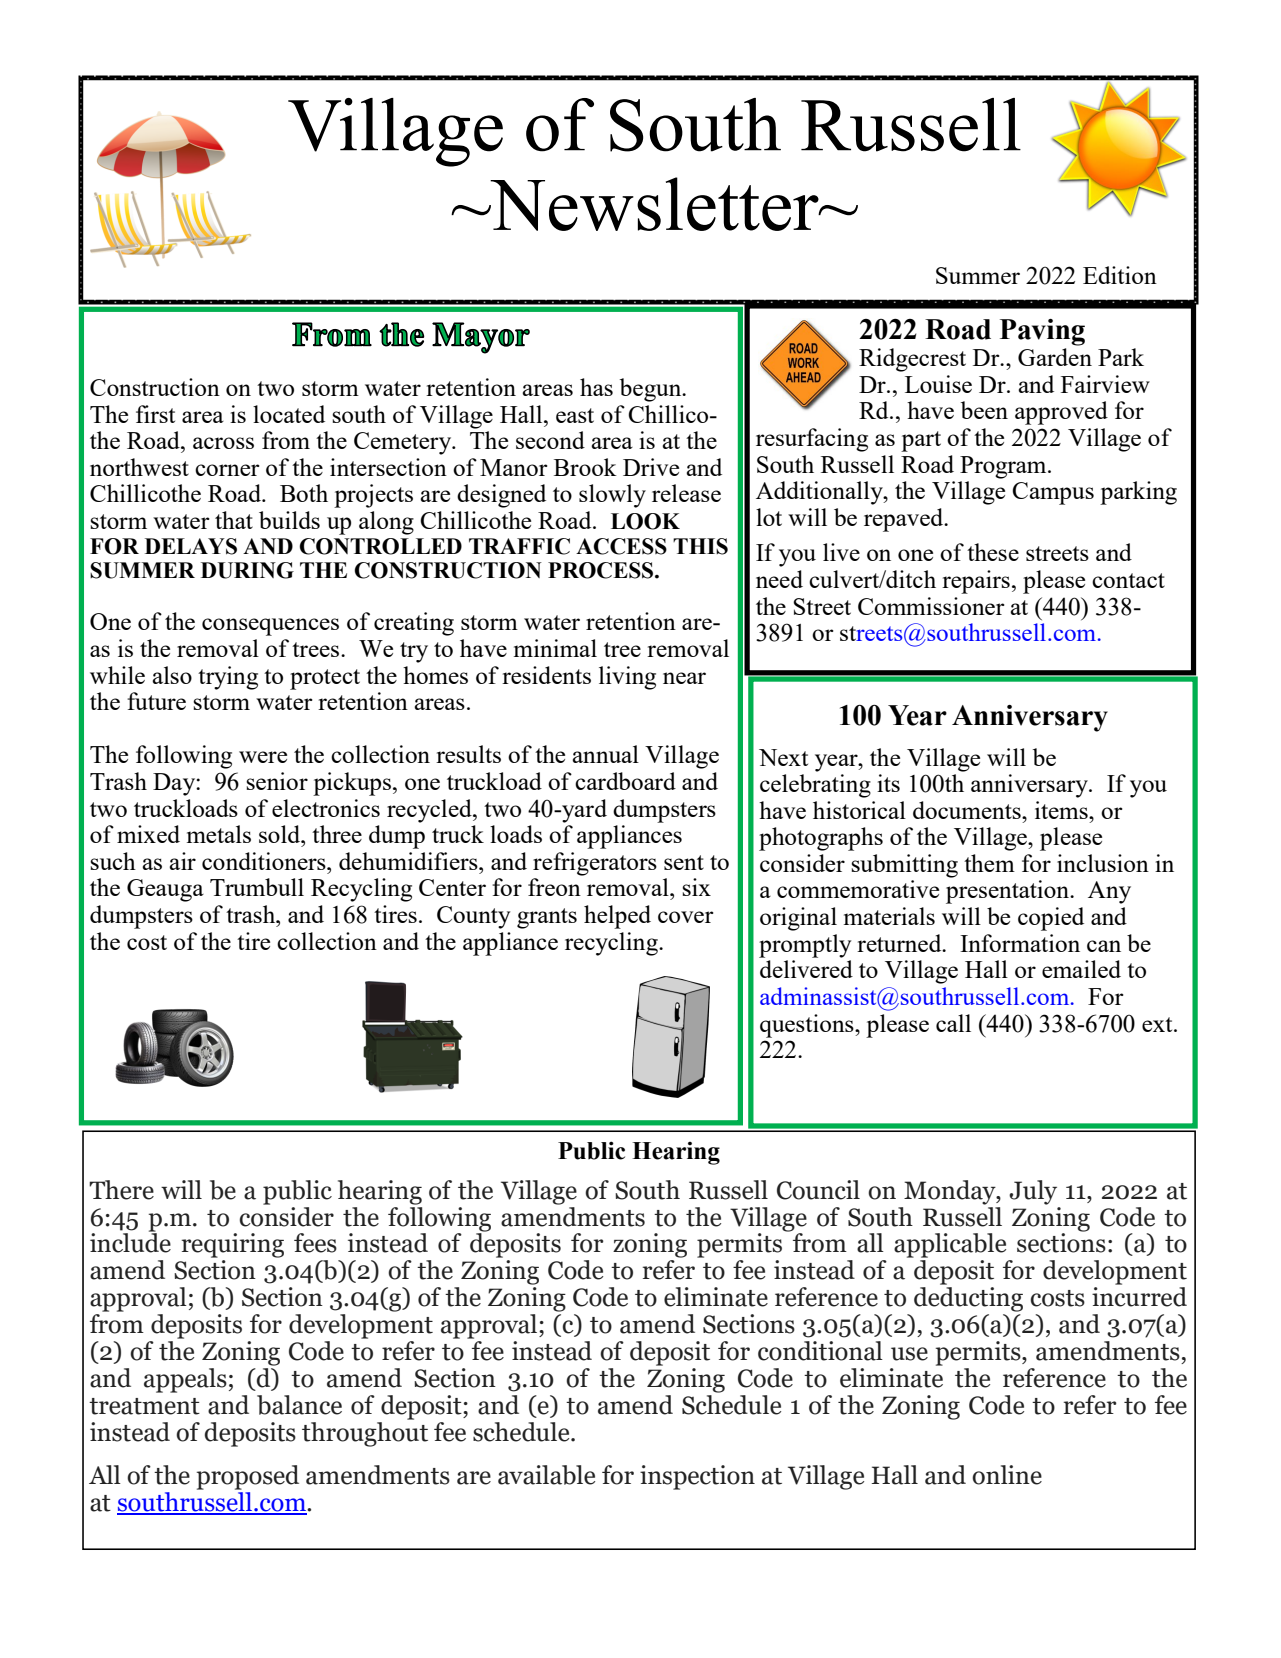 This document has height=1658, width=1281. What do you see at coordinates (289, 414) in the document?
I see `located` at bounding box center [289, 414].
